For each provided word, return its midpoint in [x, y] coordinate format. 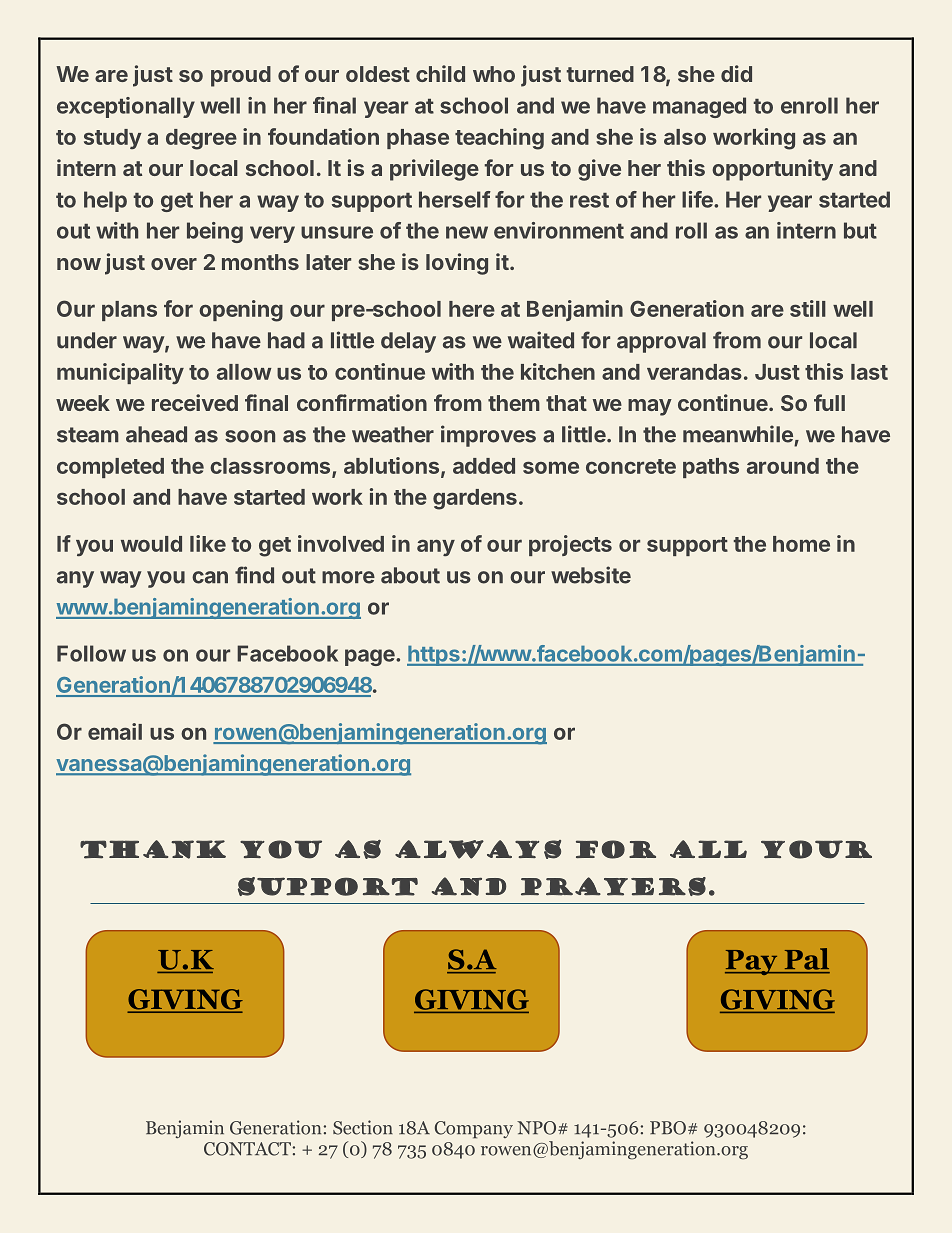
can [210, 577]
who [494, 74]
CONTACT [247, 1149]
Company [474, 1130]
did [736, 73]
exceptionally [126, 107]
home [801, 544]
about [410, 575]
